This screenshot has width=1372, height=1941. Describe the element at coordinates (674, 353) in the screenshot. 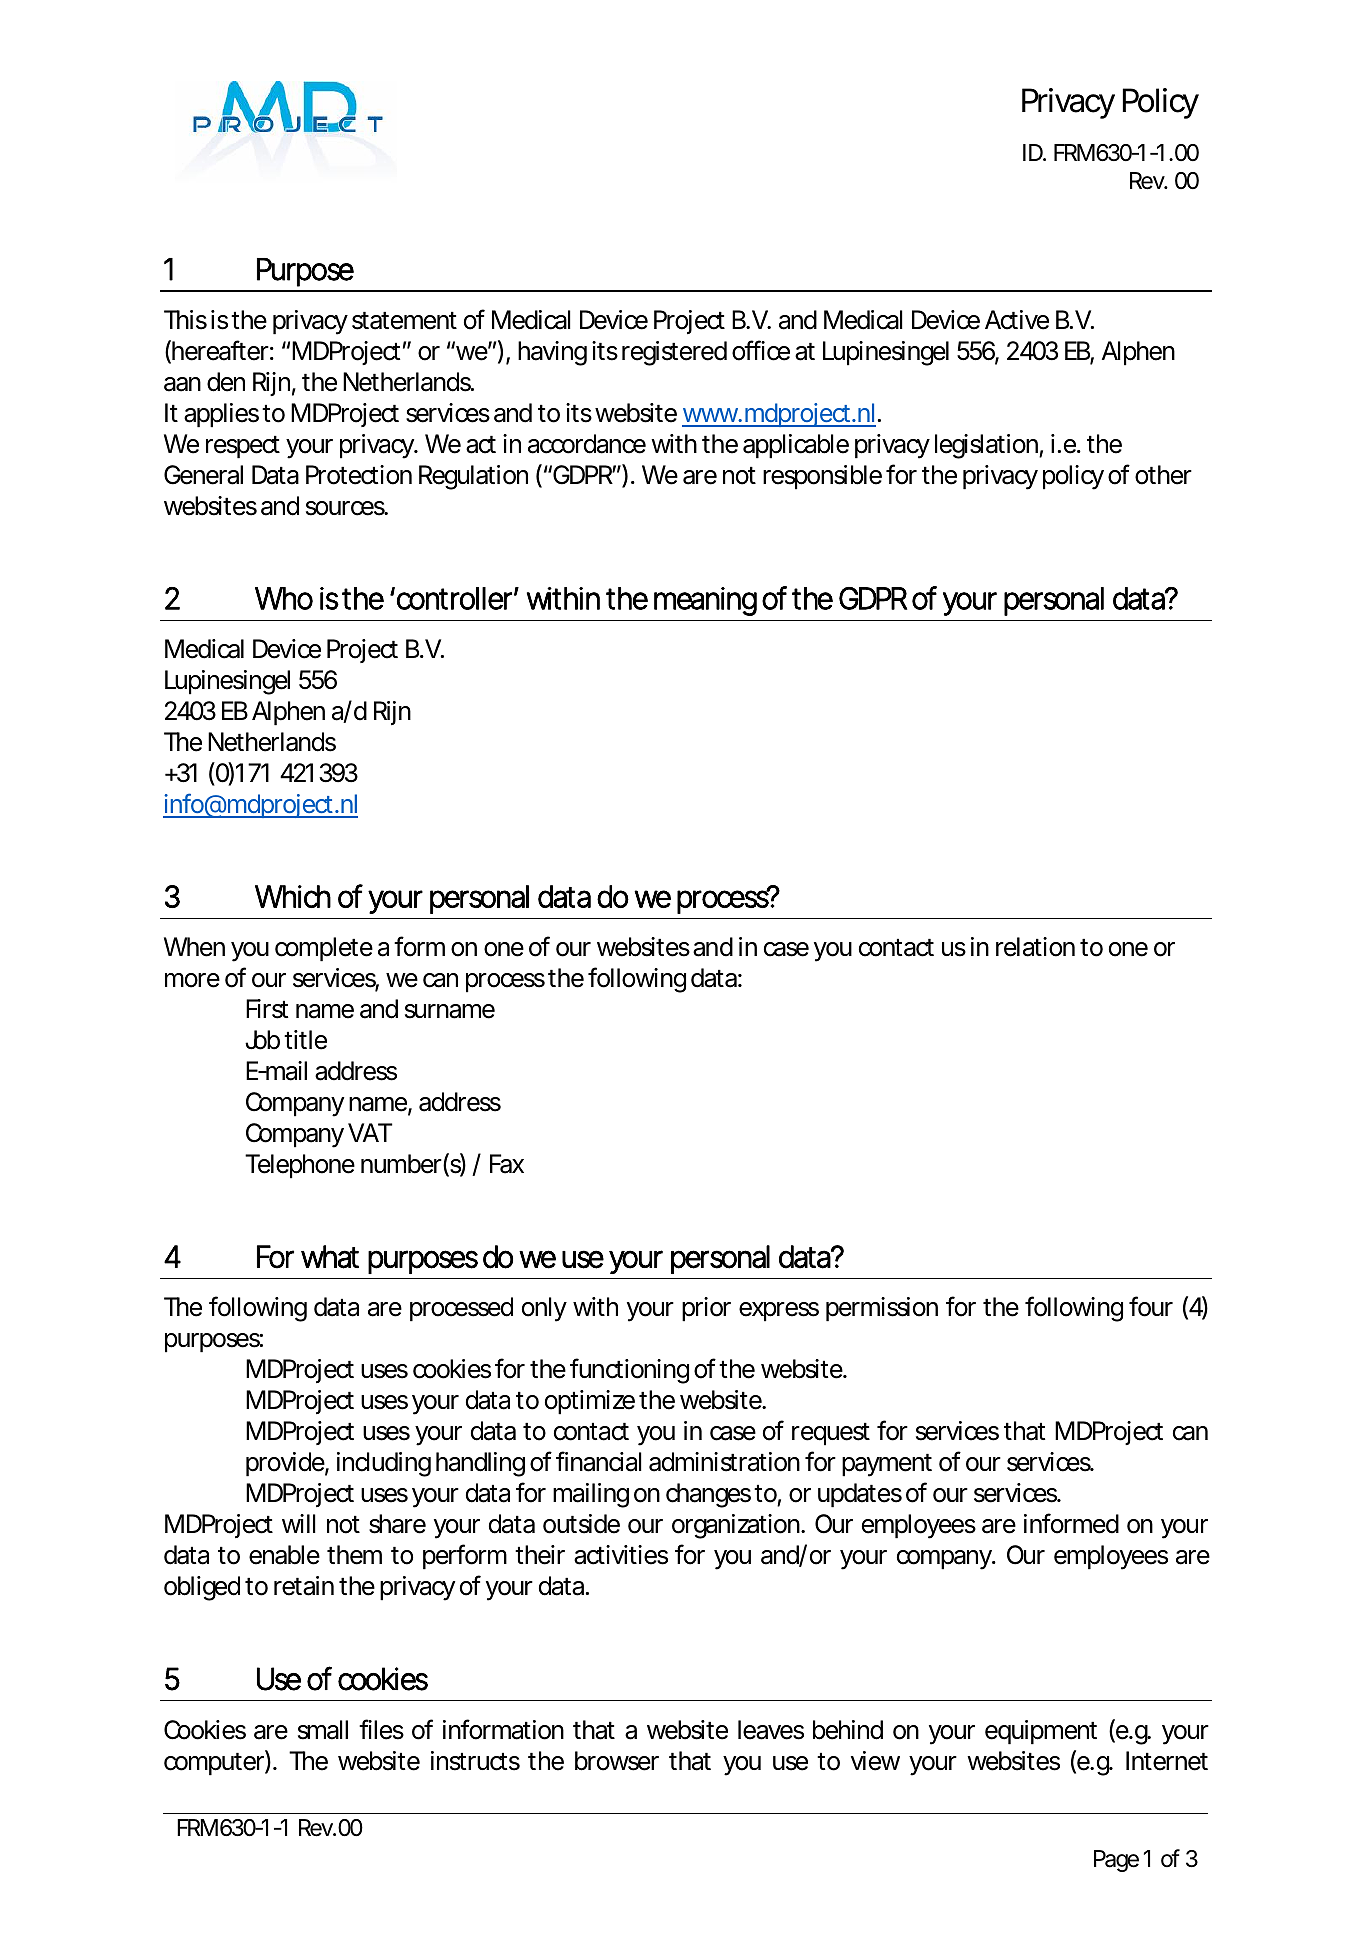

I see `registered` at that location.
